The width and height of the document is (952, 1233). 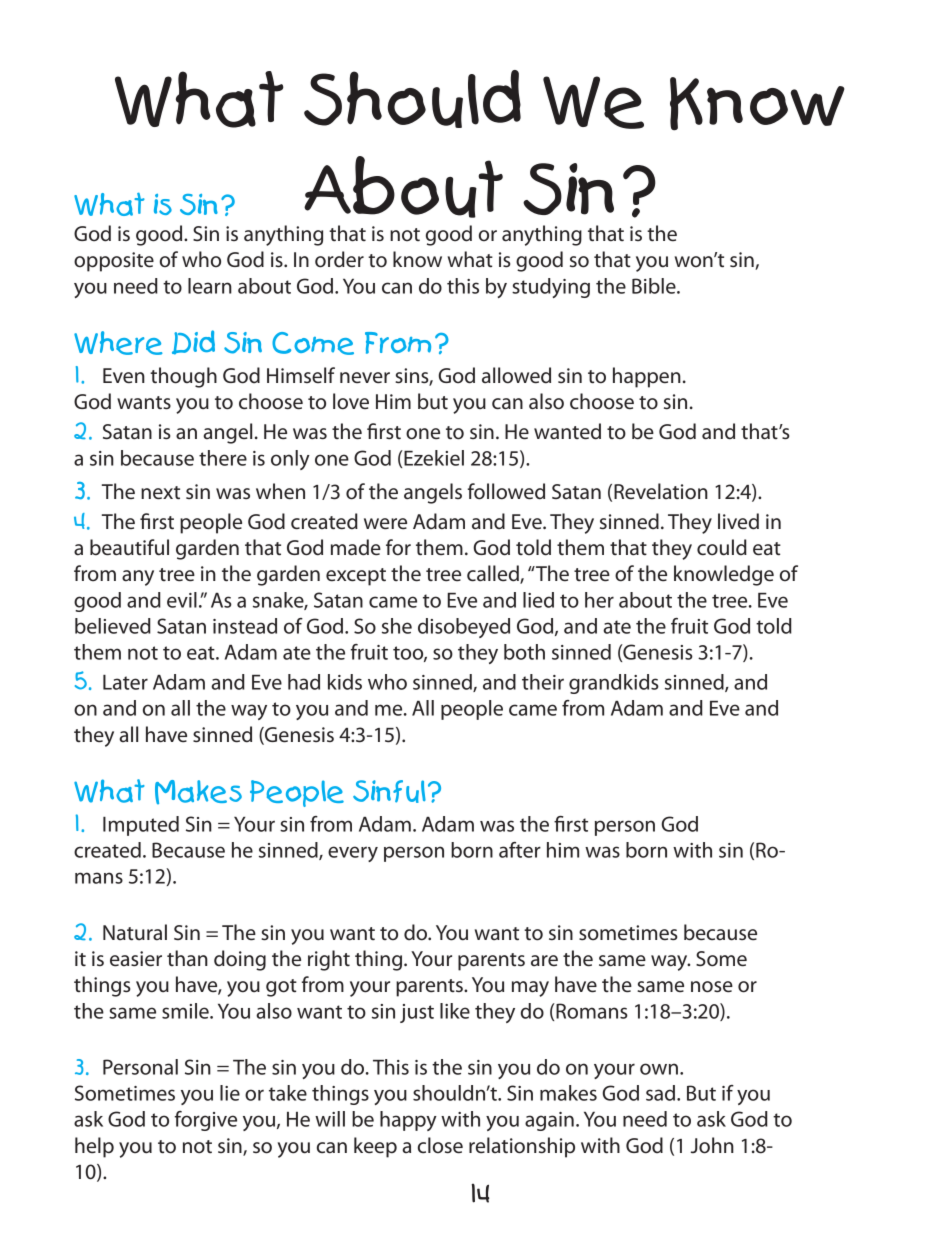 I want to click on nose, so click(x=712, y=987).
